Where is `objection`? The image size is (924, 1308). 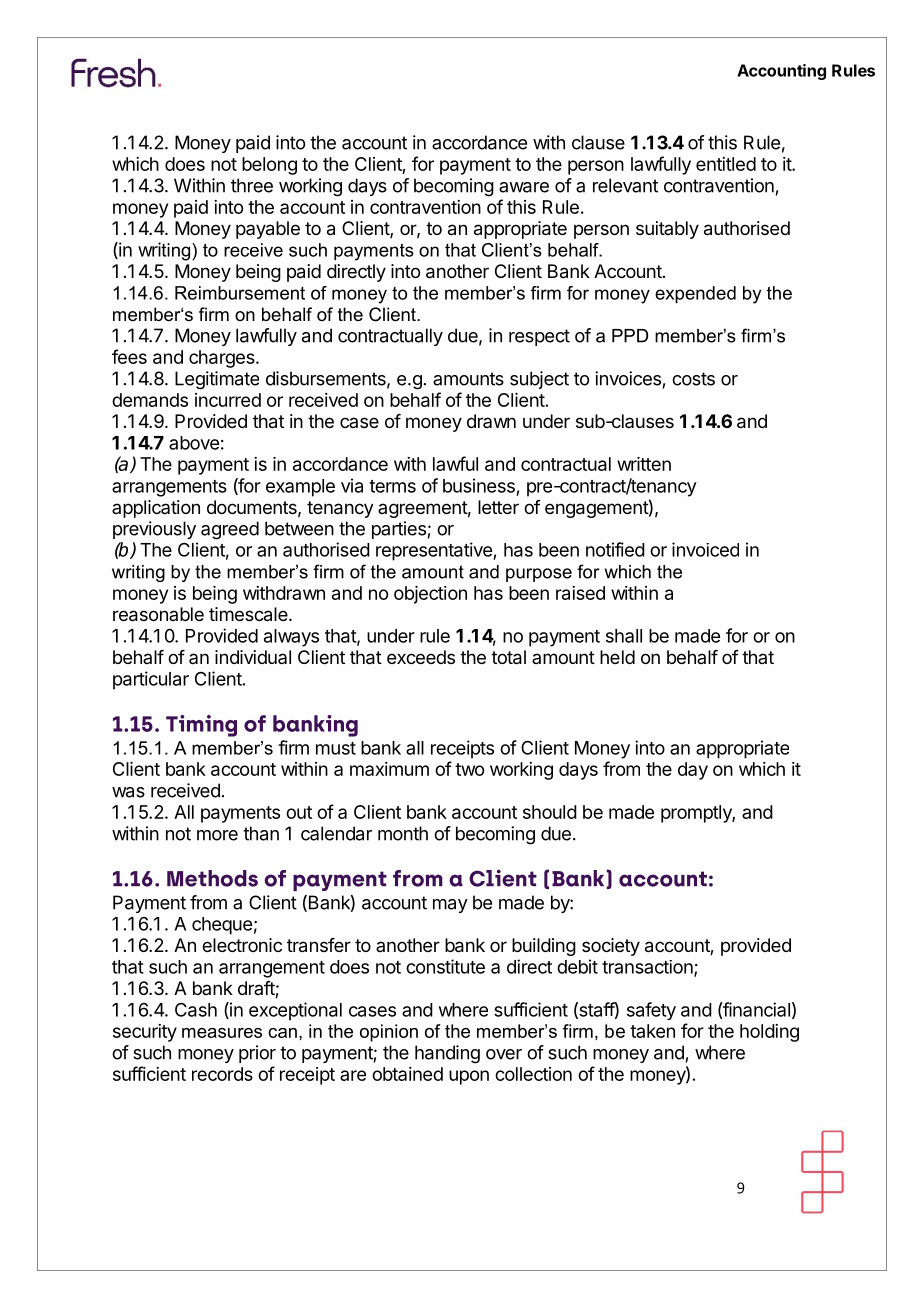
objection is located at coordinates (430, 595).
